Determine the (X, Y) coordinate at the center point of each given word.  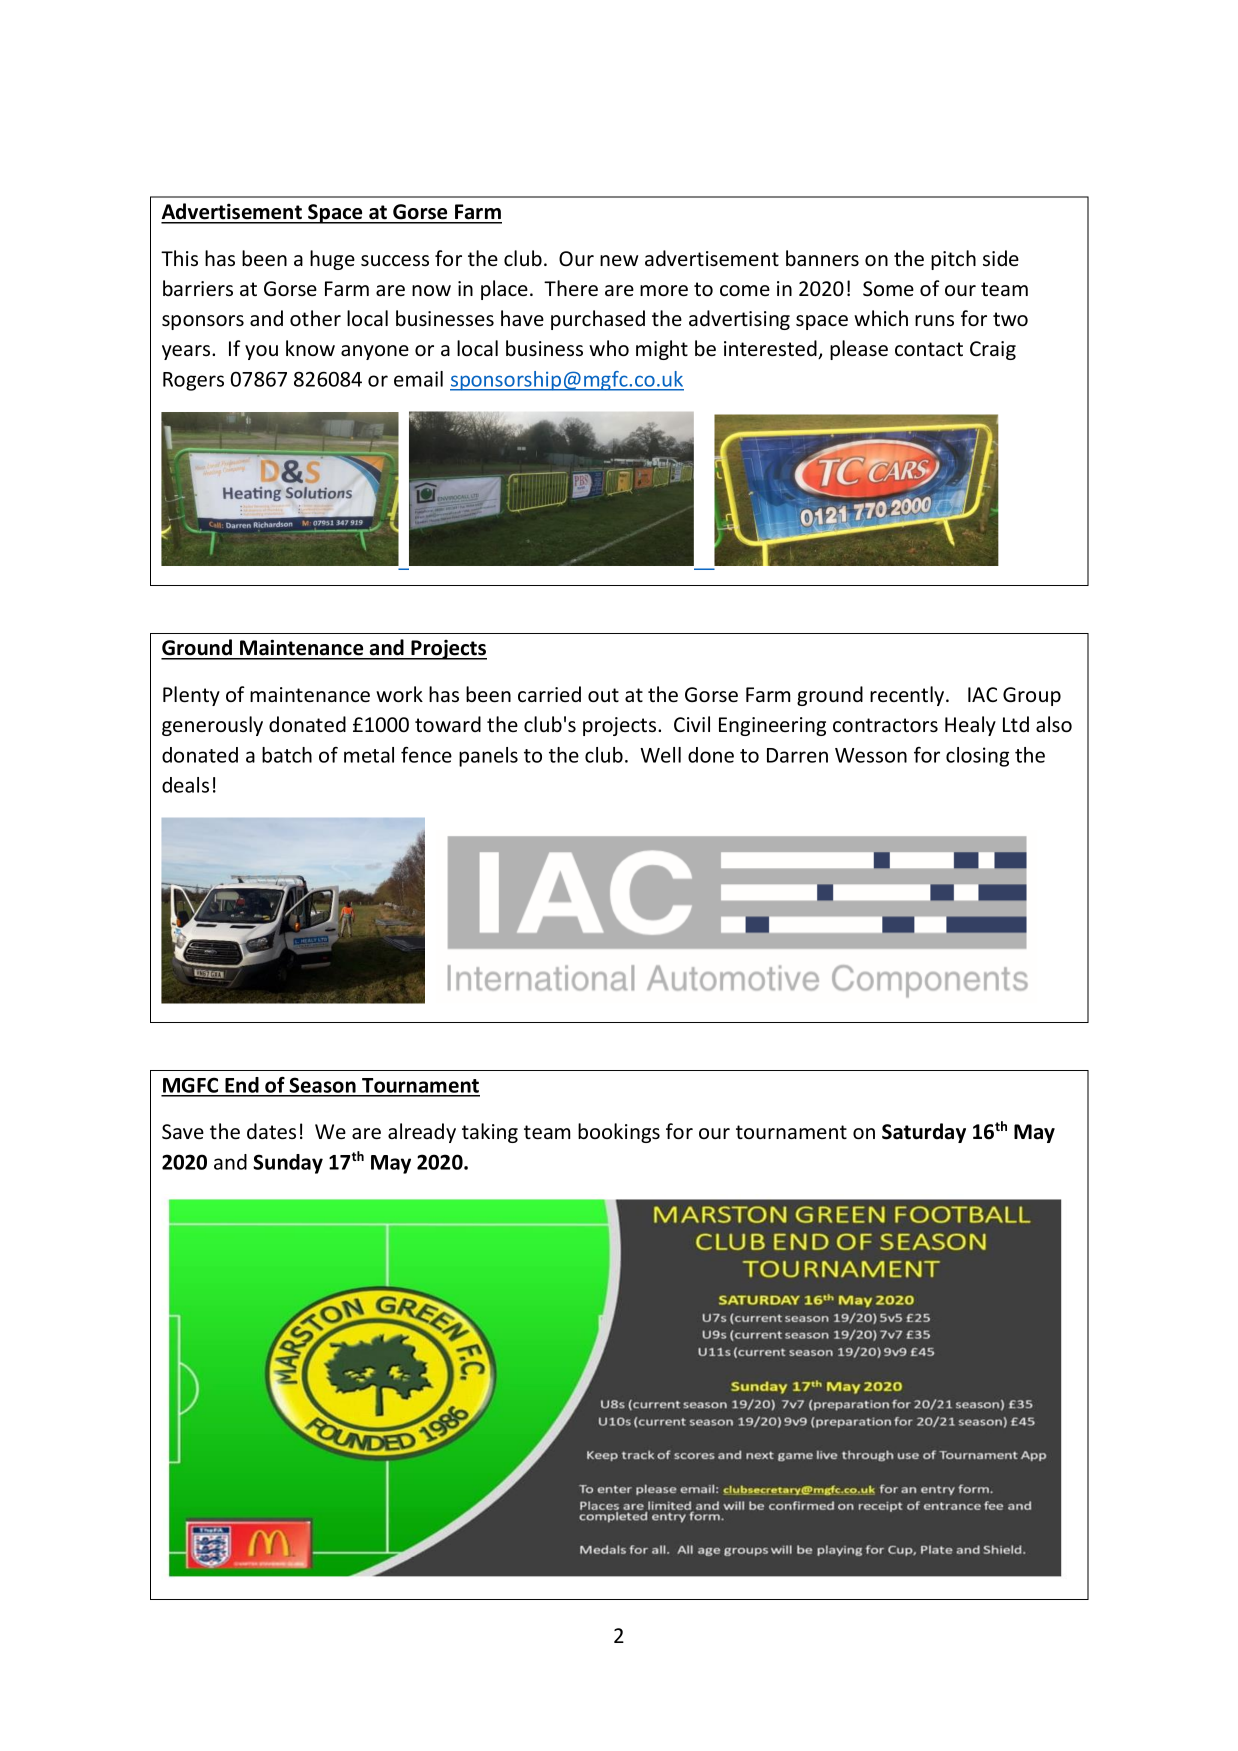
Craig (993, 350)
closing (977, 757)
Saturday (924, 1133)
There (571, 288)
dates (271, 1131)
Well (660, 755)
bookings (619, 1133)
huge (332, 260)
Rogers (193, 381)
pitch (953, 260)
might (662, 350)
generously (212, 726)
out (603, 695)
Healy (970, 726)
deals (185, 785)
